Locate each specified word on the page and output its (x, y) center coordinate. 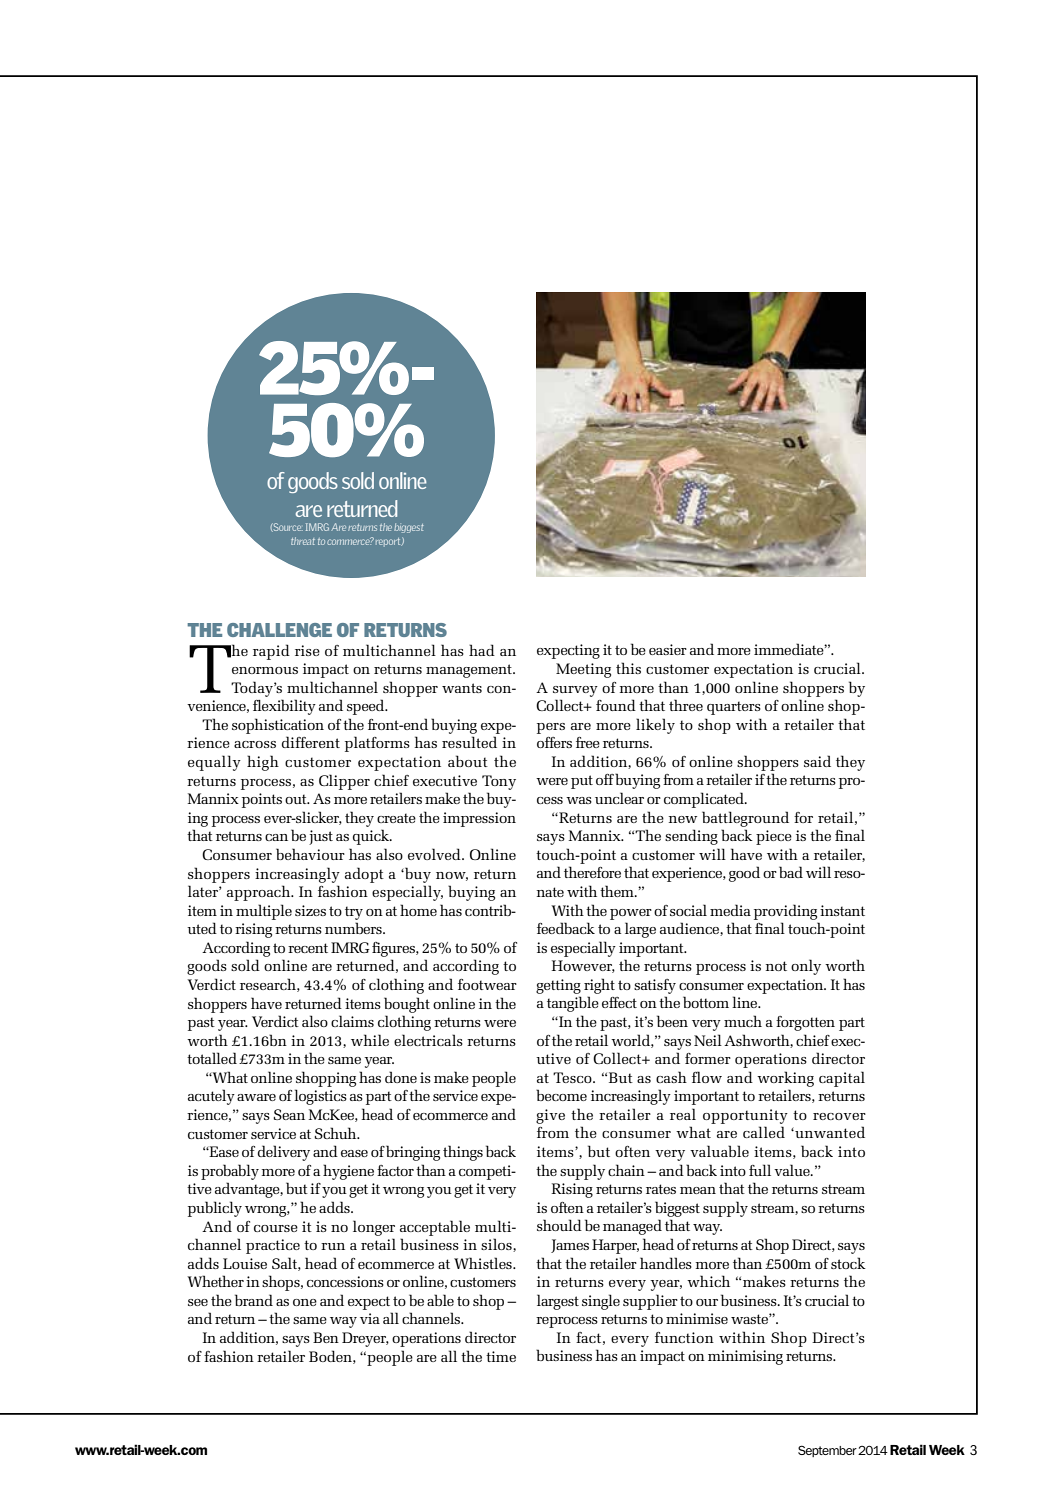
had (482, 650)
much (743, 1021)
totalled (212, 1058)
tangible (573, 1004)
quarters (734, 708)
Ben (326, 1337)
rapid (271, 652)
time (501, 1356)
